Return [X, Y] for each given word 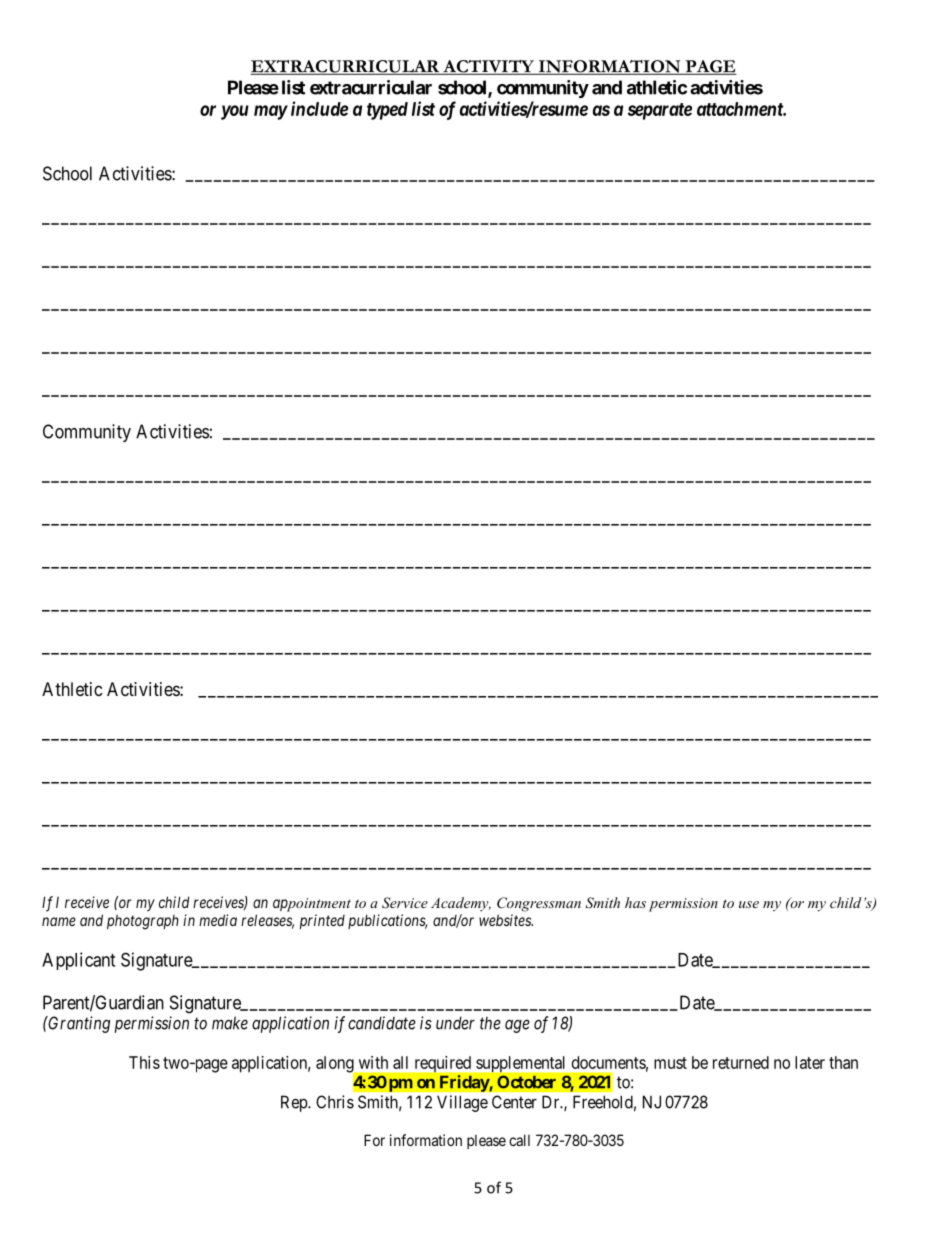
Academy [461, 904]
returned [741, 1062]
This [144, 1062]
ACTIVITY [488, 67]
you [235, 112]
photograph [143, 922]
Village [462, 1103]
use [749, 904]
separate [660, 111]
